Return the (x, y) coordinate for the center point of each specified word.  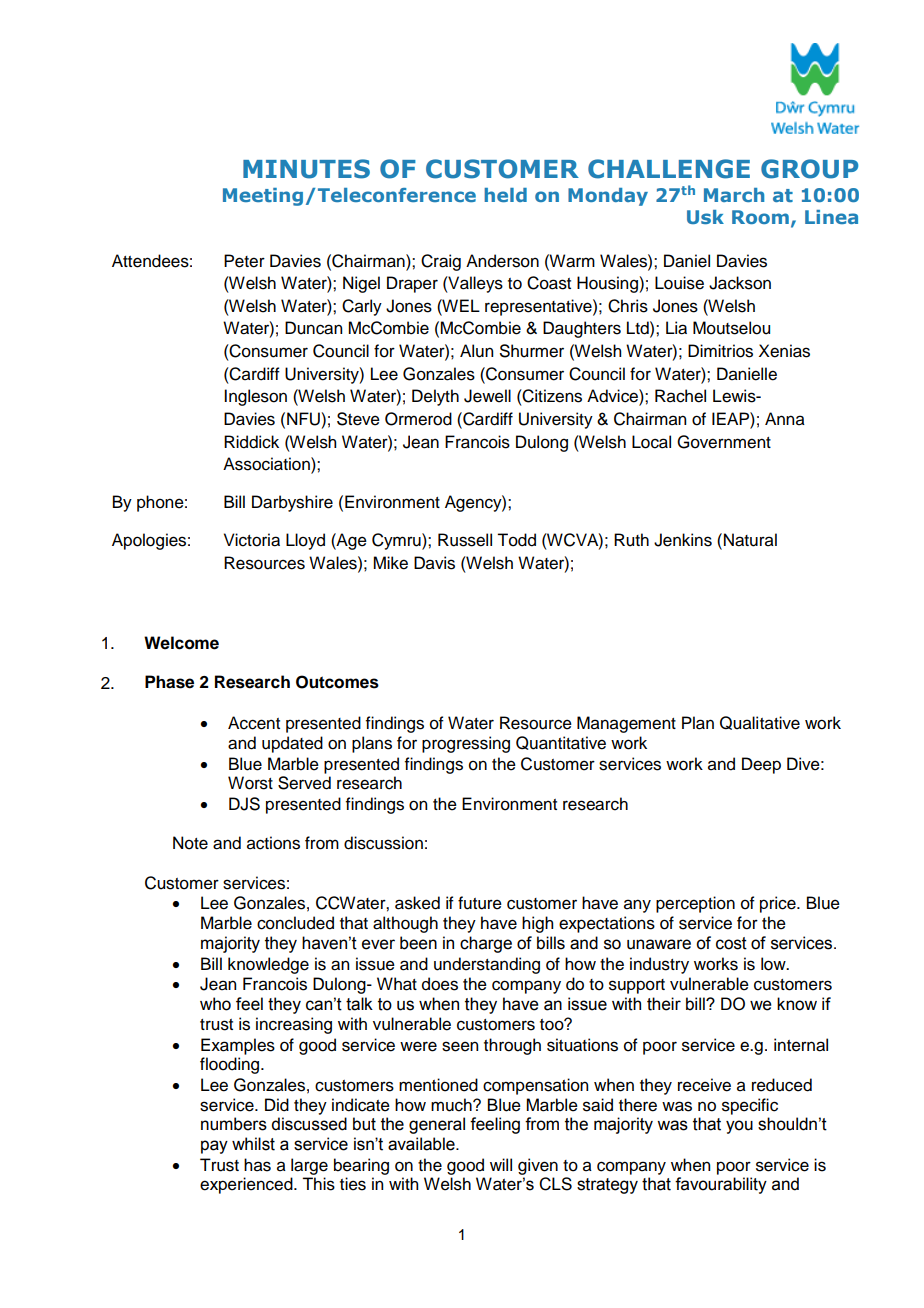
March (734, 195)
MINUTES (306, 169)
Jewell (487, 396)
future (480, 903)
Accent (254, 723)
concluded (295, 923)
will (501, 1164)
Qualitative (760, 723)
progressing (466, 744)
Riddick (251, 442)
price (779, 904)
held (505, 195)
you (739, 1127)
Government (724, 442)
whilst (253, 1144)
